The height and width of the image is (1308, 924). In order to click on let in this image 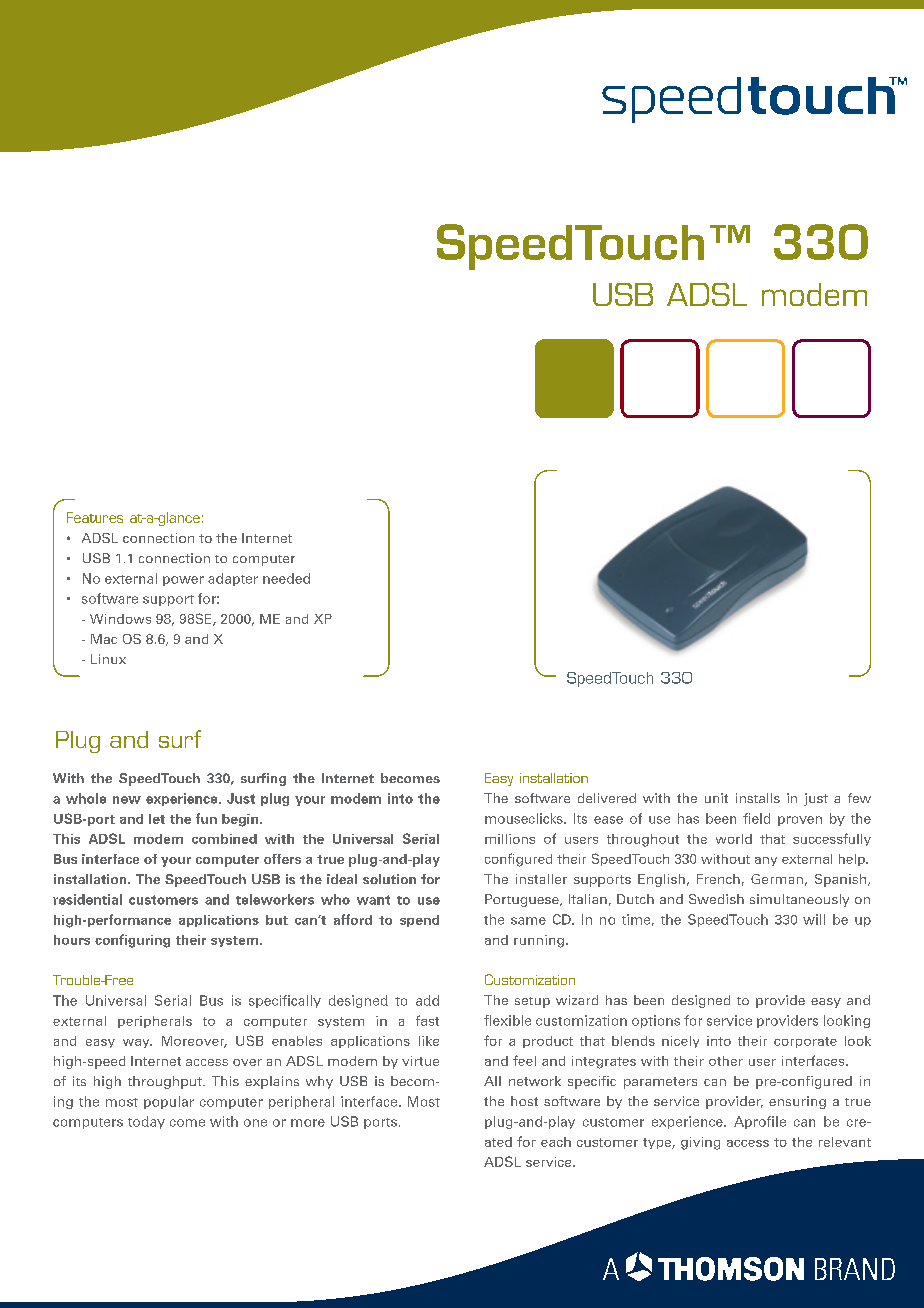, I will do `click(157, 819)`.
